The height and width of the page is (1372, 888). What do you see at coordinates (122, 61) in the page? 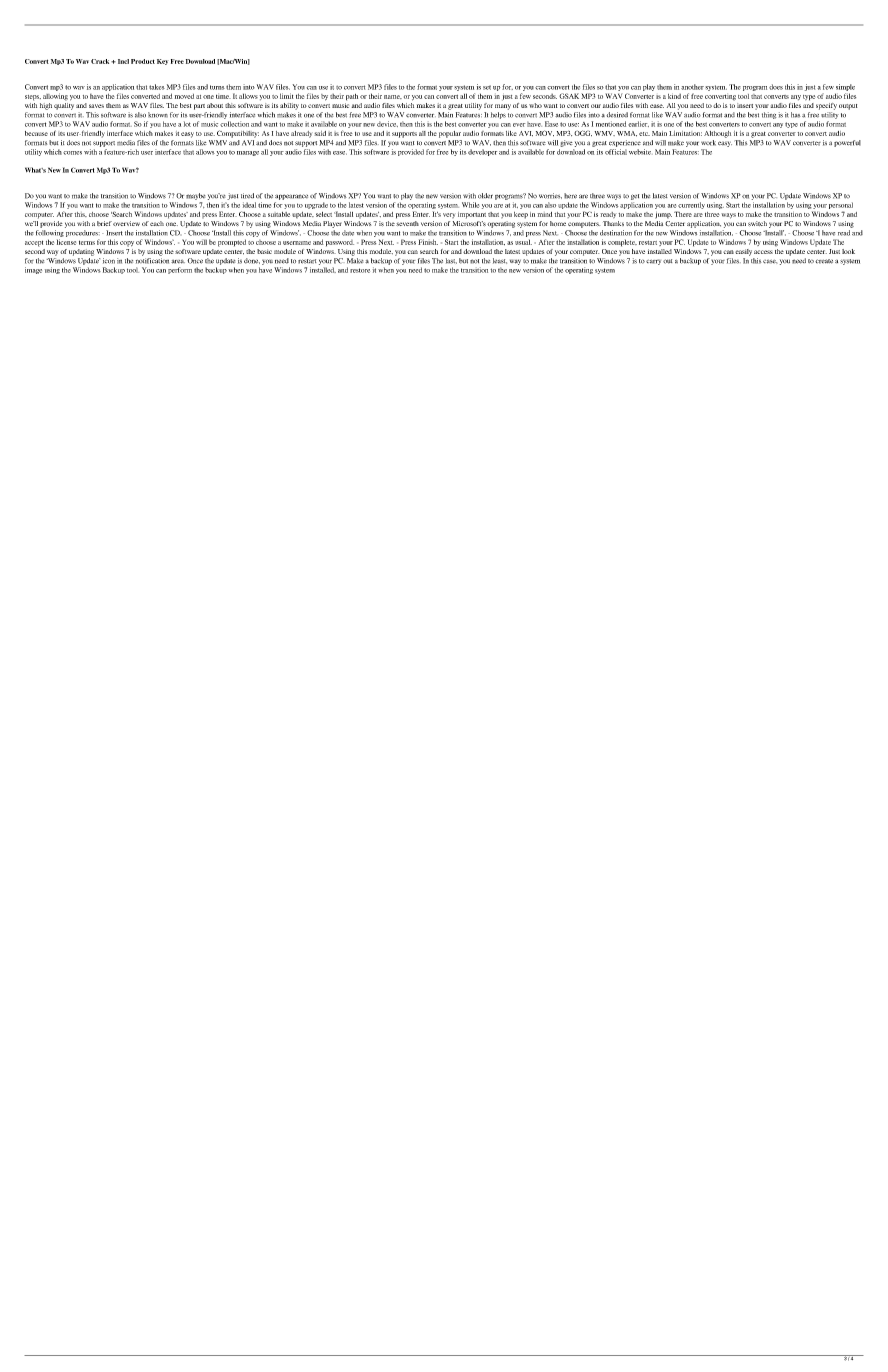
I see `Incl` at bounding box center [122, 61].
